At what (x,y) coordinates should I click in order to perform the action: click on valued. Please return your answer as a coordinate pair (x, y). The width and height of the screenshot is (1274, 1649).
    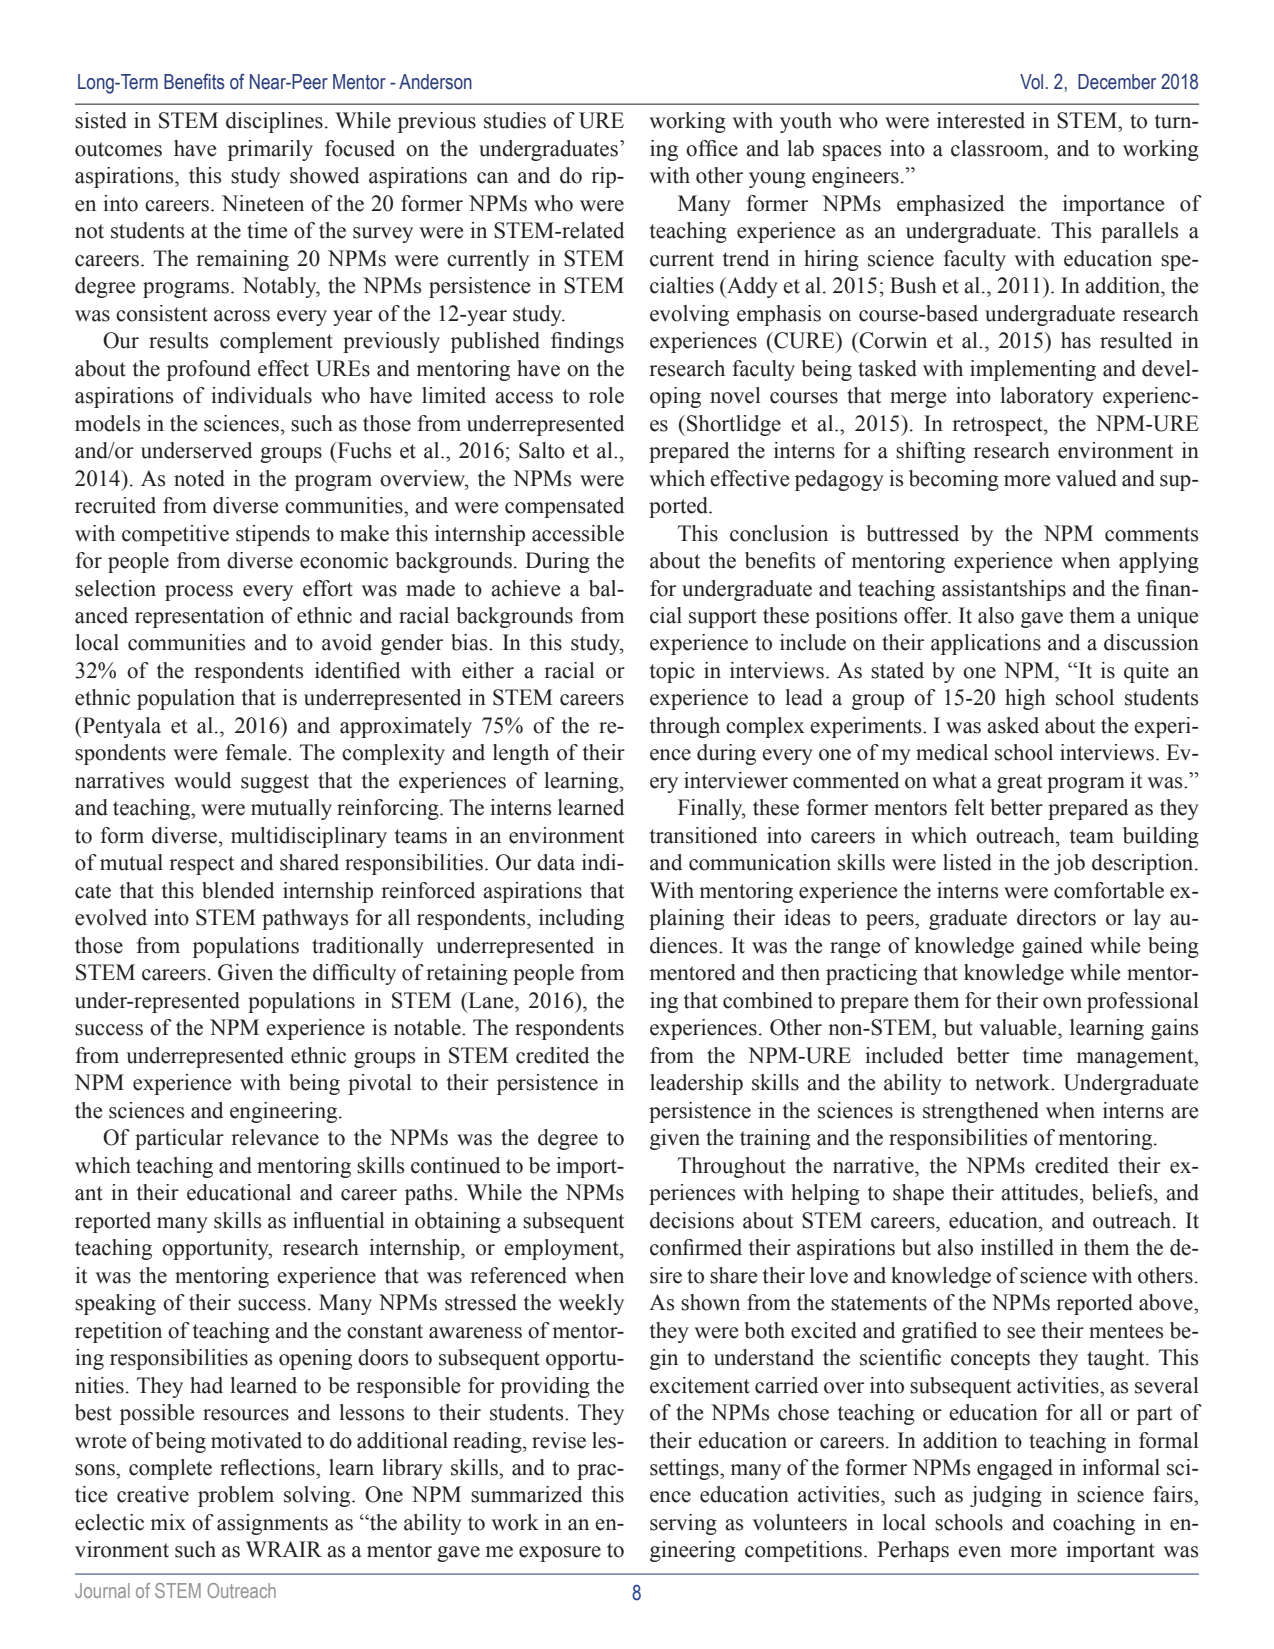
    Looking at the image, I should click on (1086, 478).
